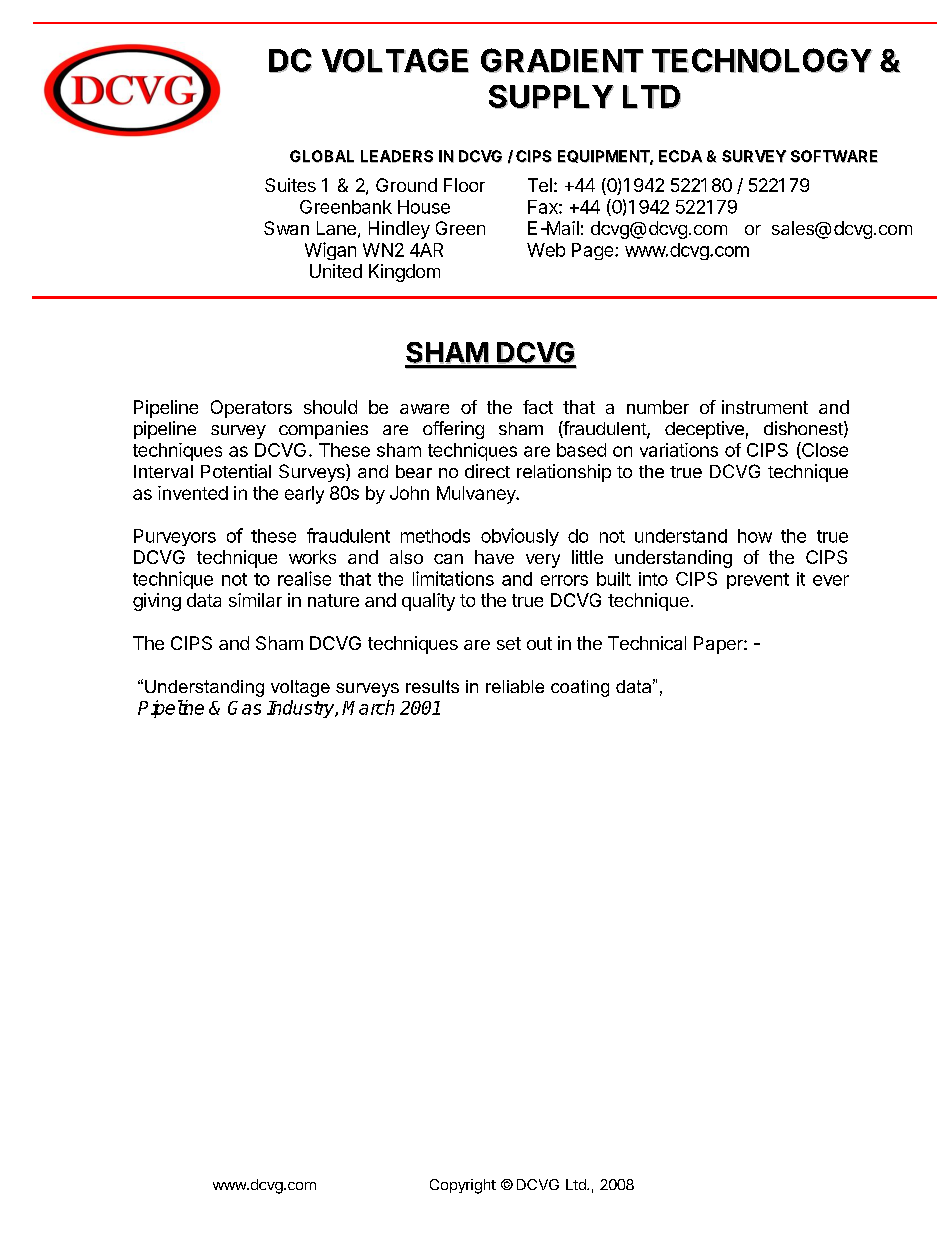 The image size is (952, 1233). What do you see at coordinates (515, 686) in the screenshot?
I see `reliable` at bounding box center [515, 686].
